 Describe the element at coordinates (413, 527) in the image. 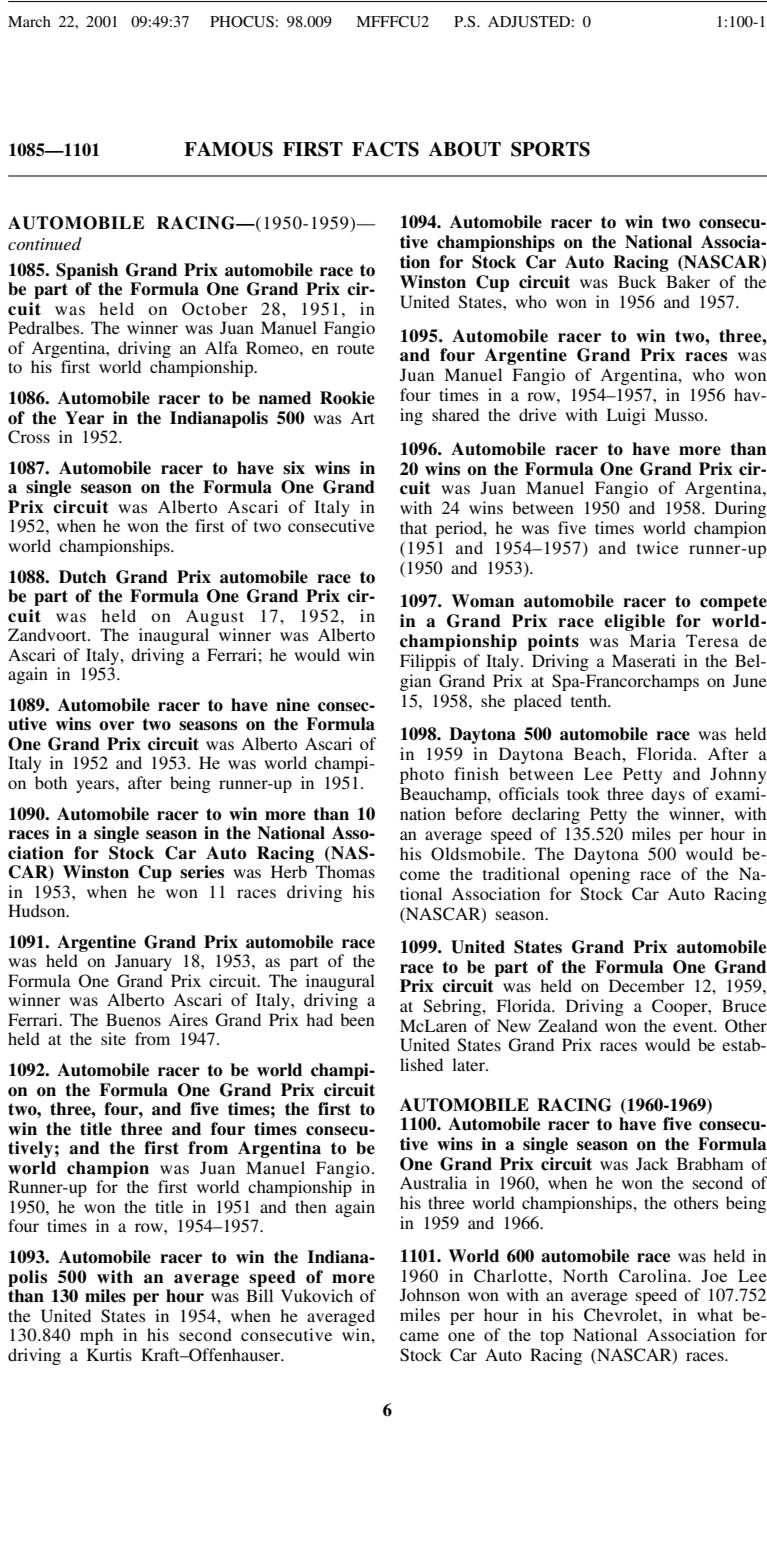

I see `that` at that location.
